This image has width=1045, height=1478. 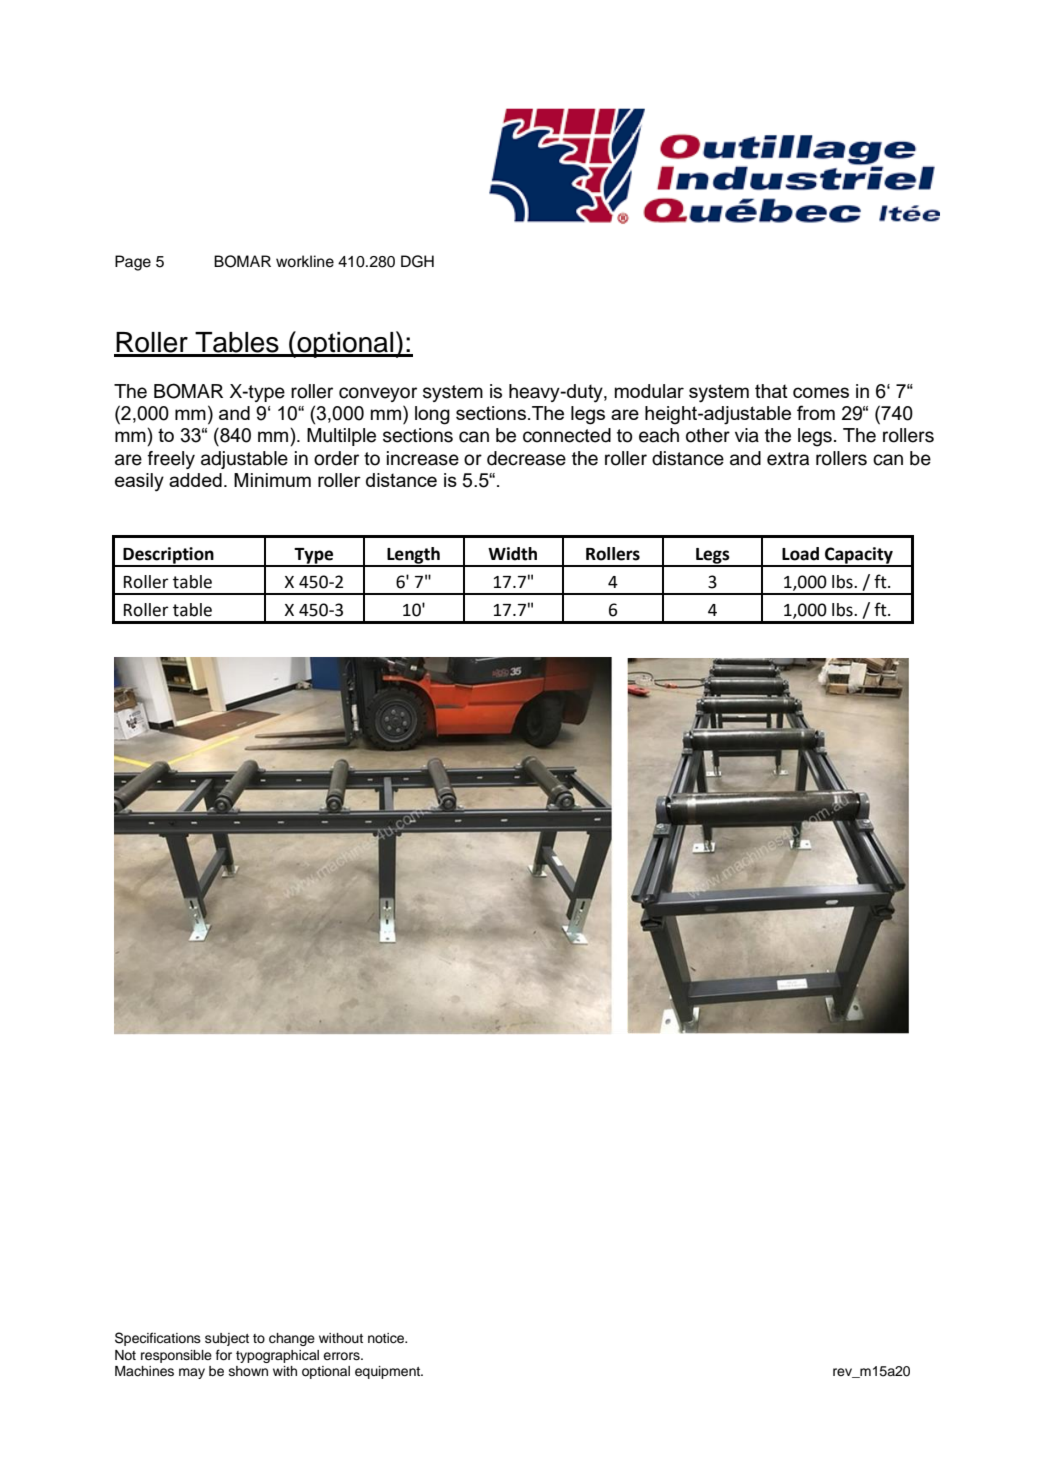 What do you see at coordinates (169, 556) in the image?
I see `Description` at bounding box center [169, 556].
